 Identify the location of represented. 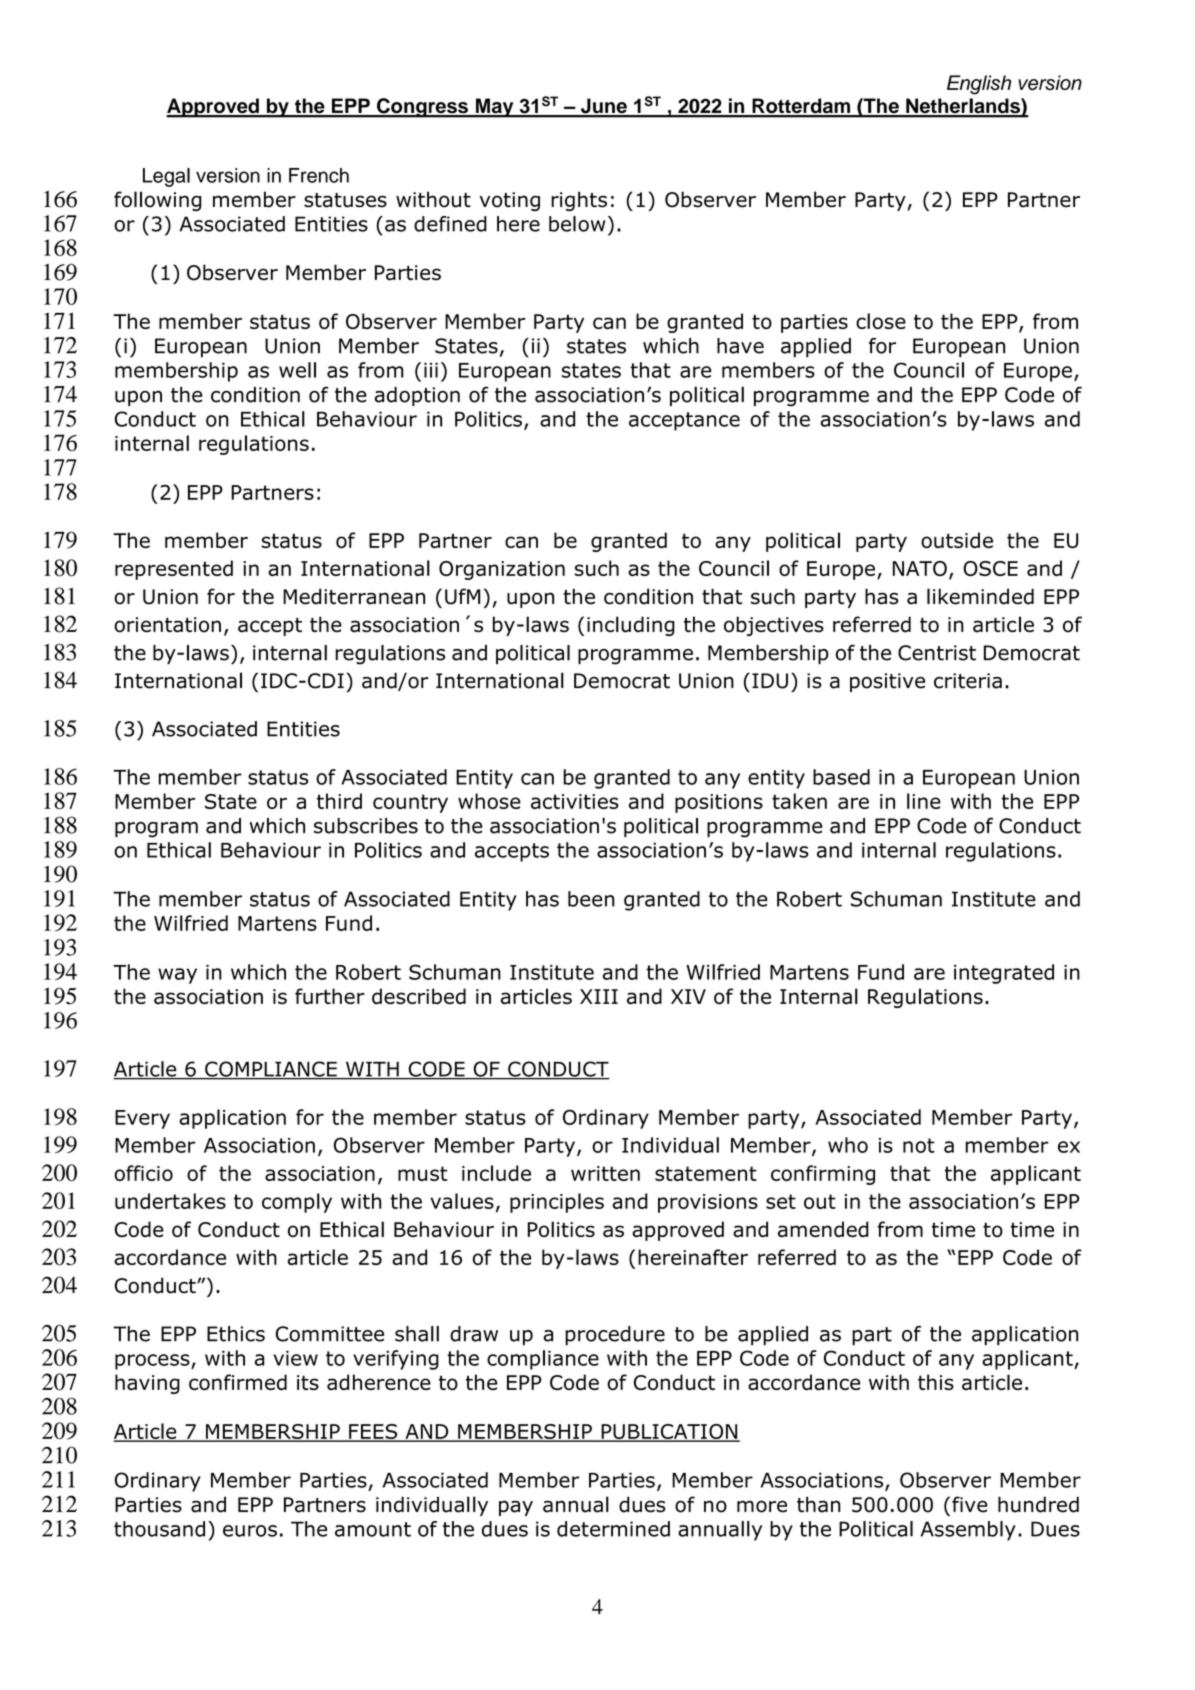
(174, 570).
